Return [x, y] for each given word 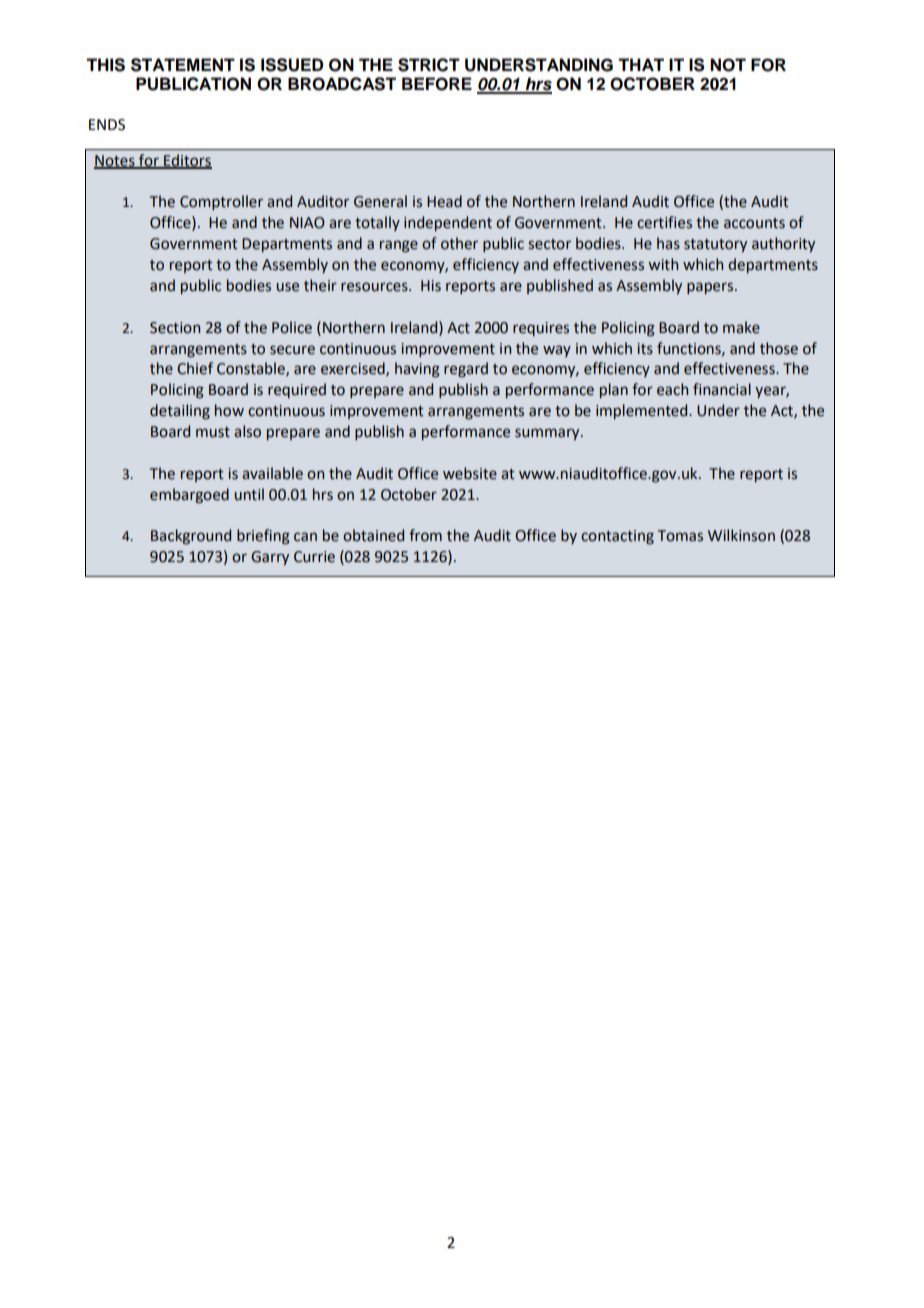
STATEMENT [183, 65]
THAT [641, 64]
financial [722, 389]
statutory [715, 245]
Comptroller [221, 202]
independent [448, 223]
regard [466, 370]
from [425, 535]
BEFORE [437, 84]
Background [191, 537]
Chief [195, 368]
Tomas [680, 536]
